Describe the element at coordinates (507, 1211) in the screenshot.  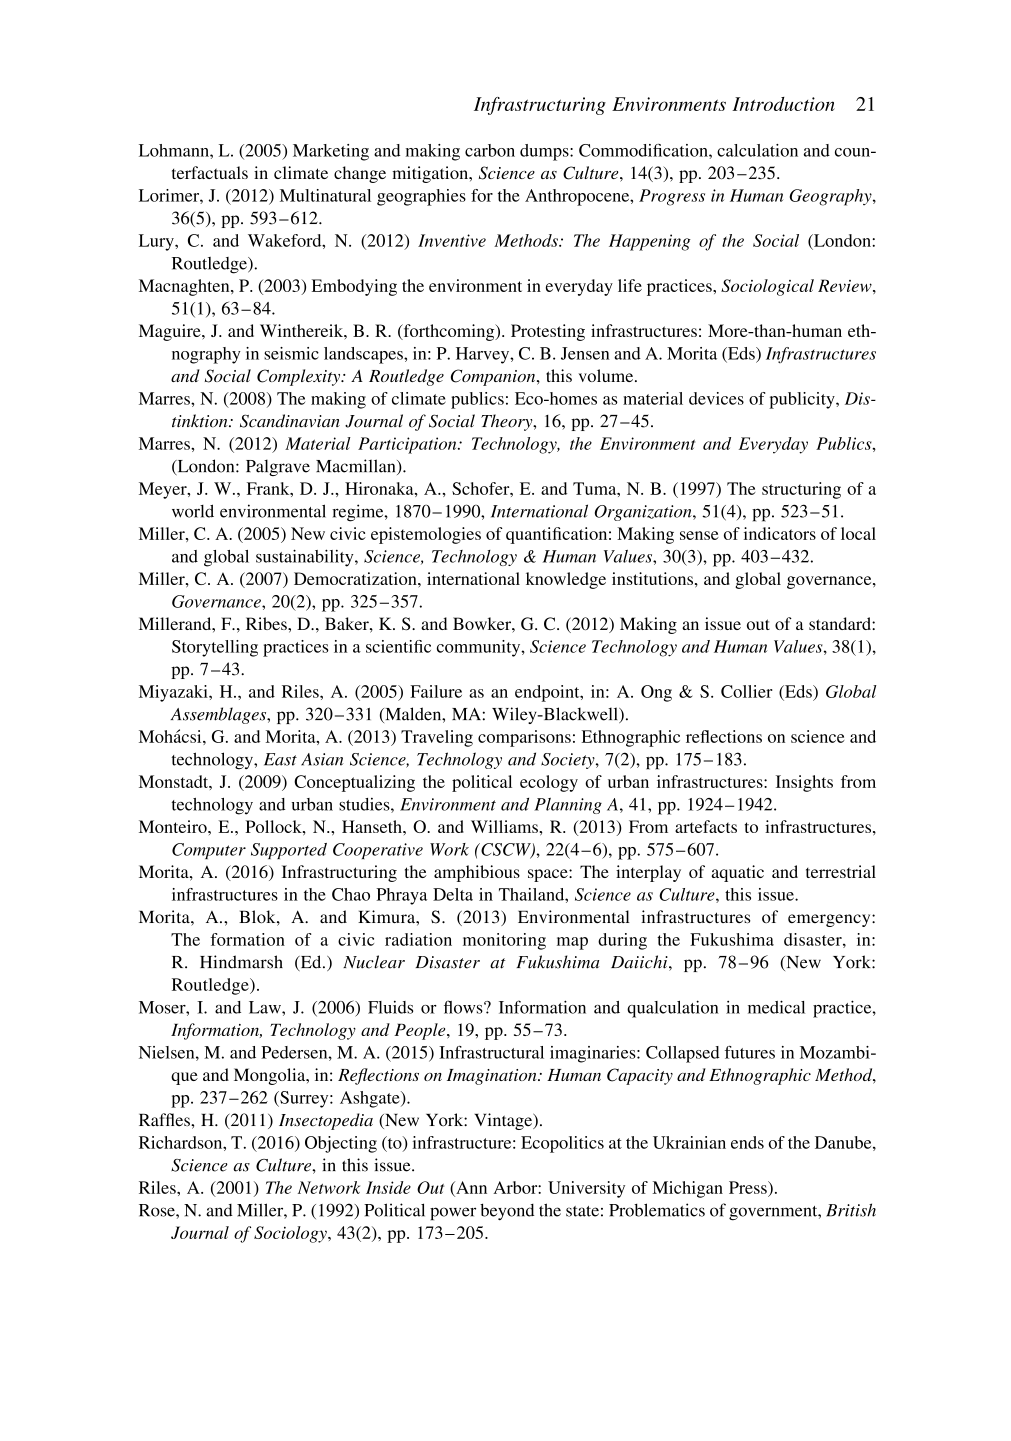
I see `beyond` at that location.
